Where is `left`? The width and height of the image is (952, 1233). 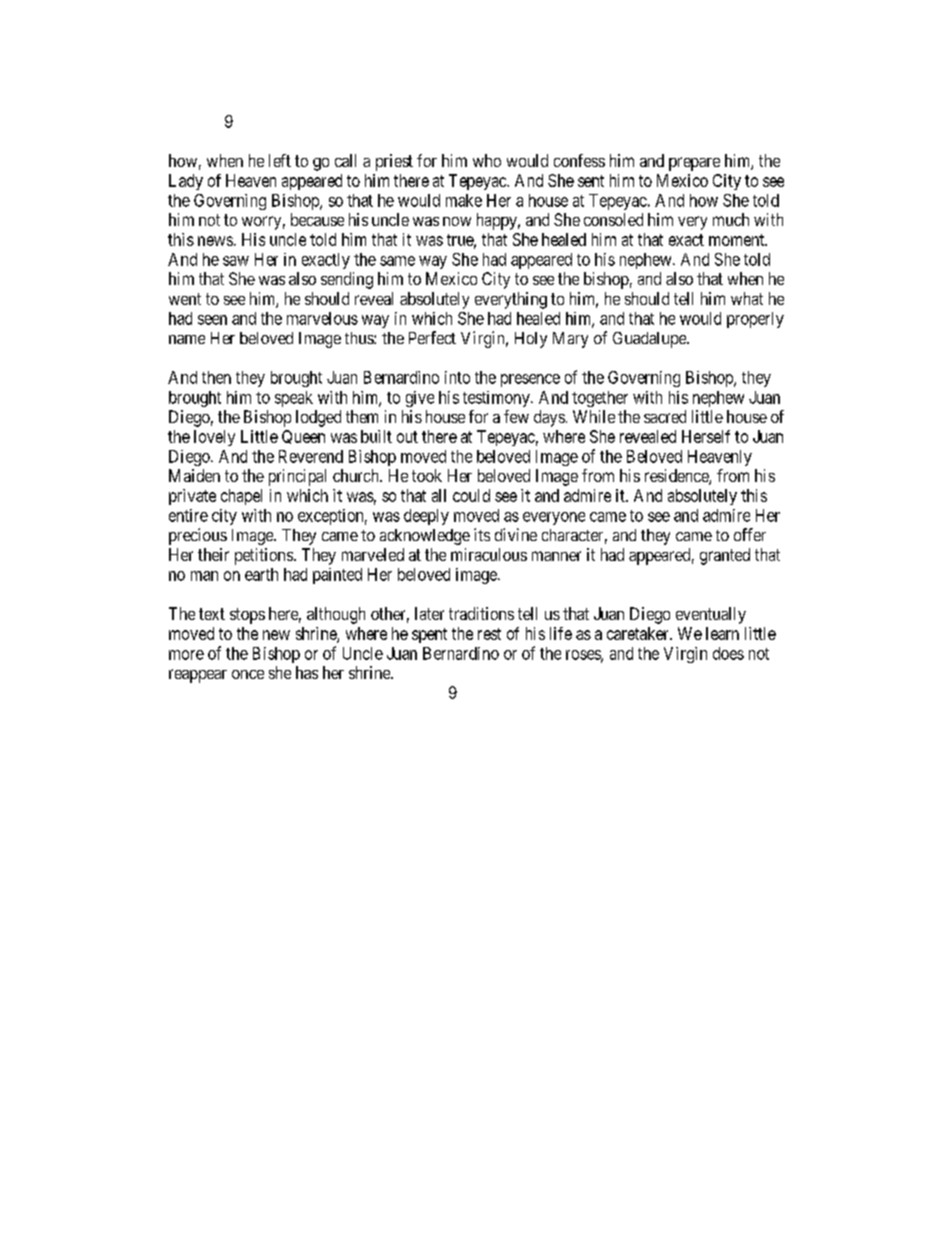
left is located at coordinates (280, 160).
